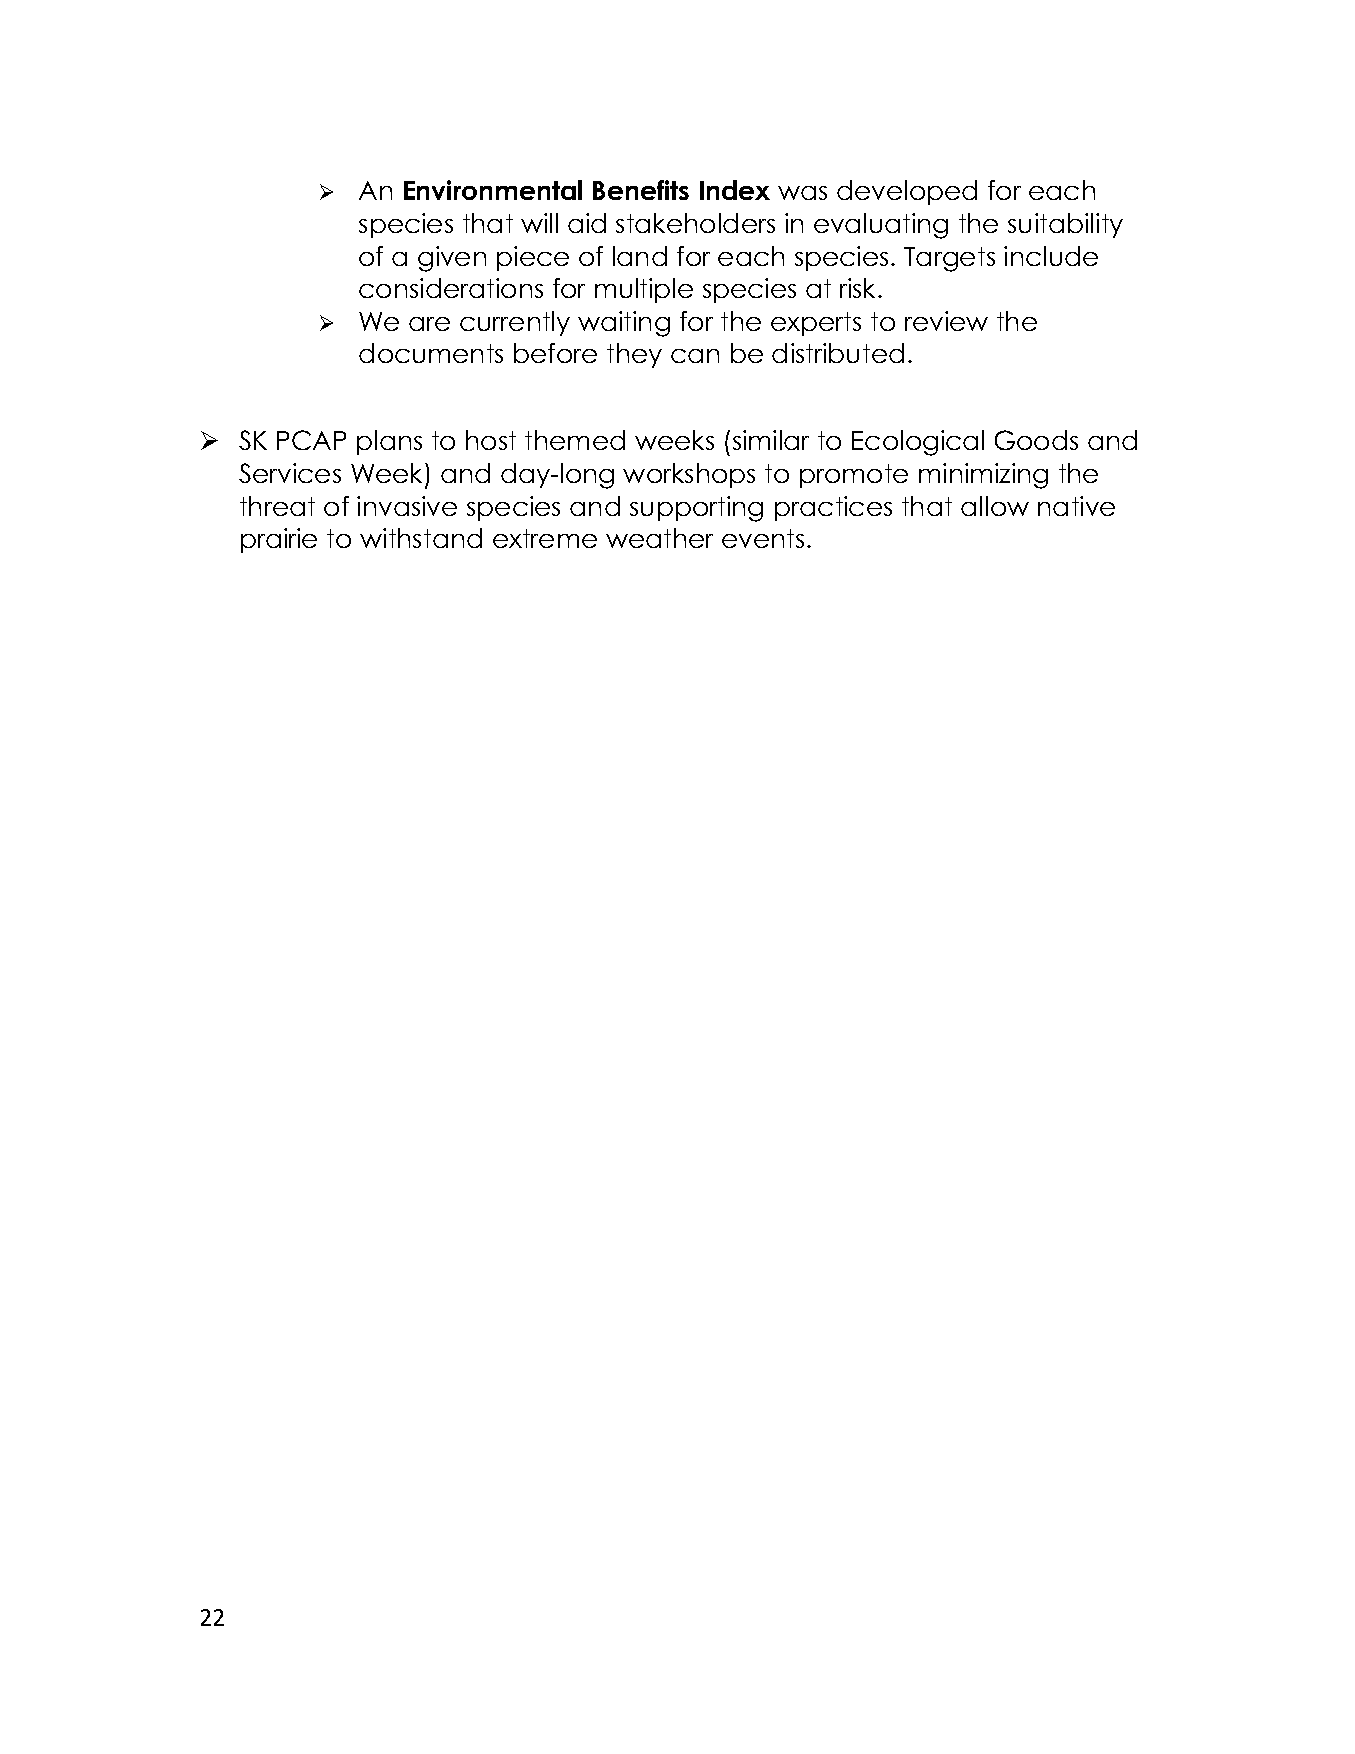 This screenshot has height=1754, width=1355. I want to click on Services, so click(290, 473).
